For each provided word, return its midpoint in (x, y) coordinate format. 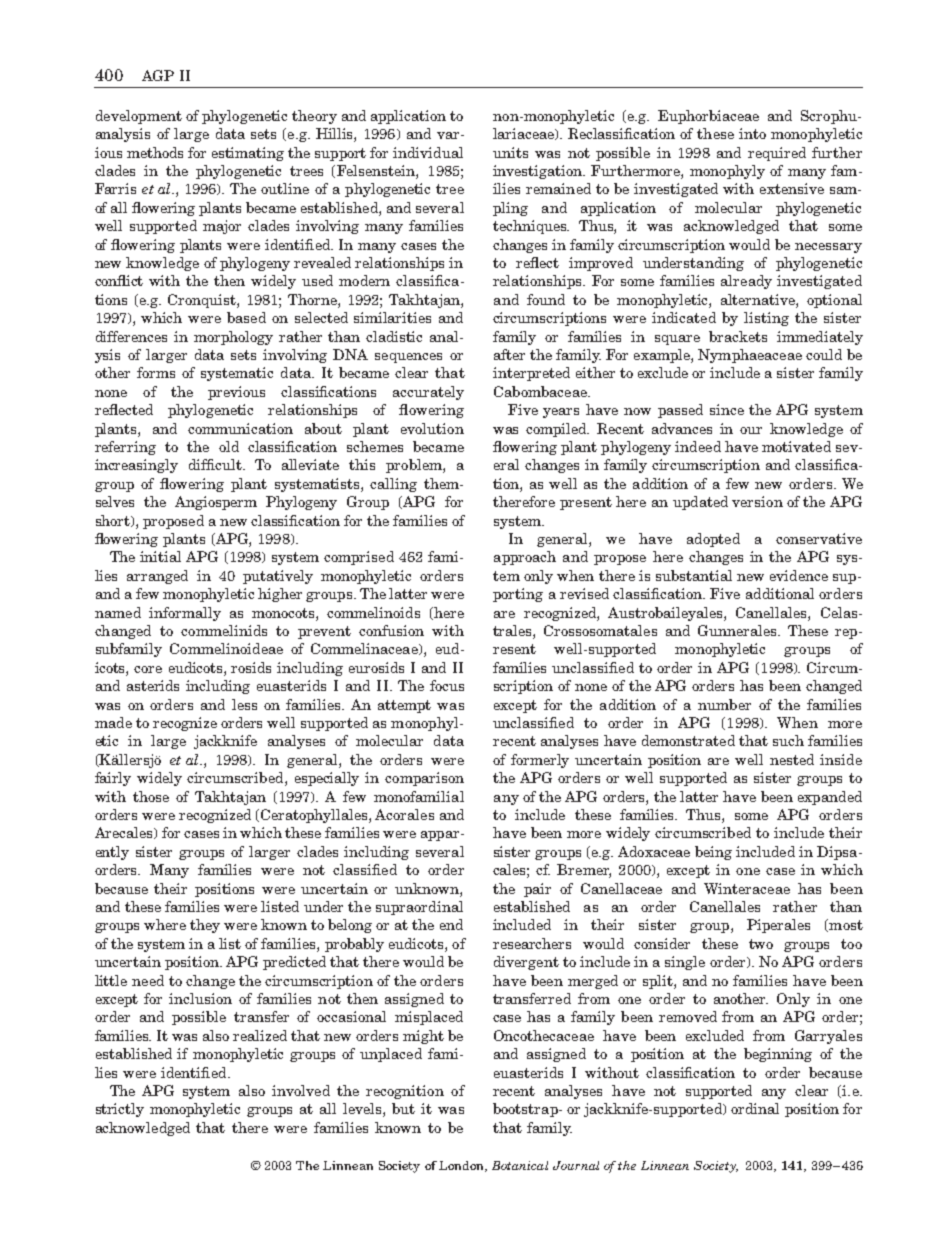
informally (185, 614)
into (752, 133)
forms (156, 372)
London (462, 1166)
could (824, 354)
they (205, 926)
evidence (799, 575)
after (509, 354)
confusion (391, 630)
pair (537, 890)
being (713, 853)
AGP (158, 75)
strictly (120, 1110)
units (510, 152)
